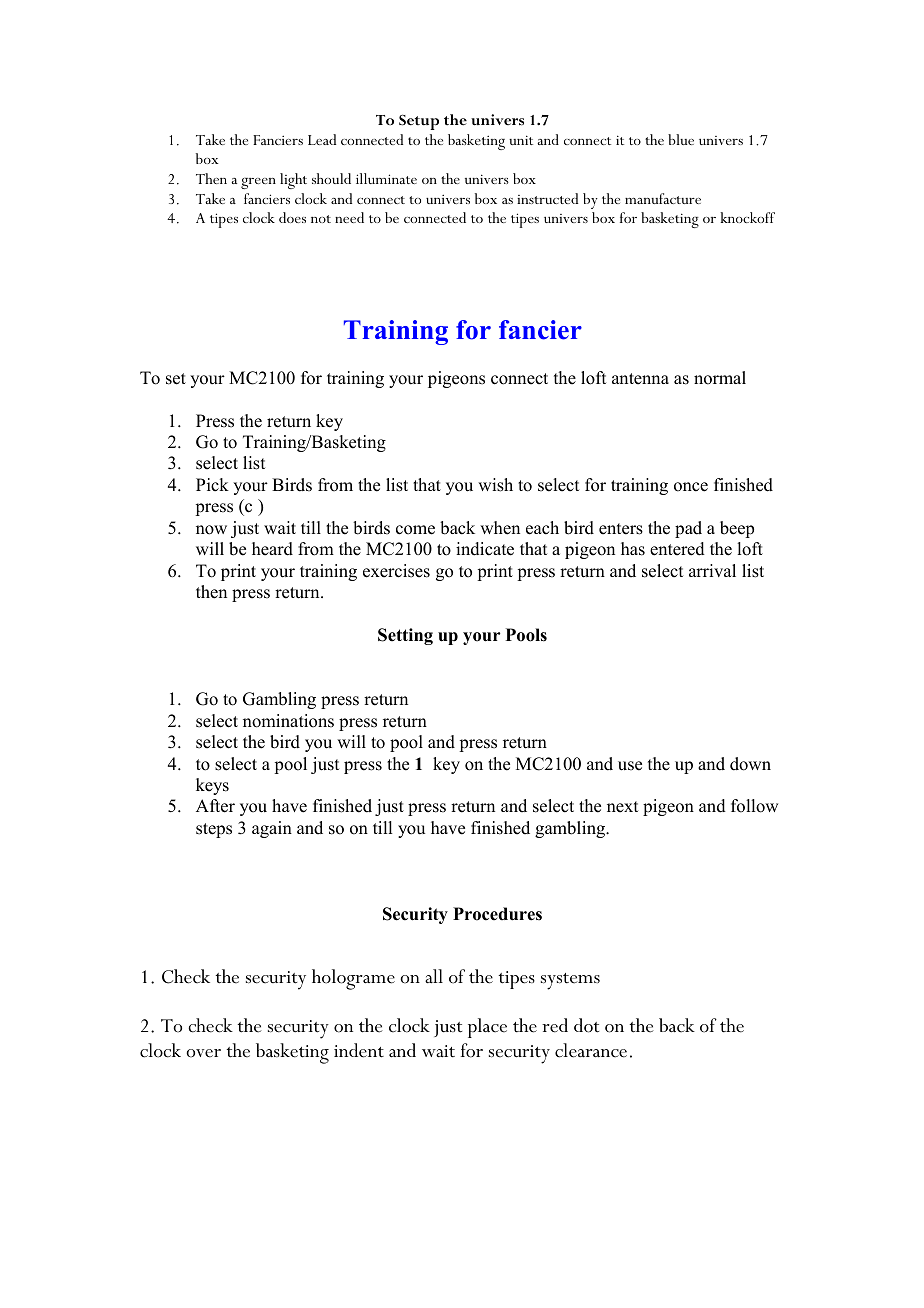  What do you see at coordinates (212, 485) in the screenshot?
I see `Pick` at bounding box center [212, 485].
